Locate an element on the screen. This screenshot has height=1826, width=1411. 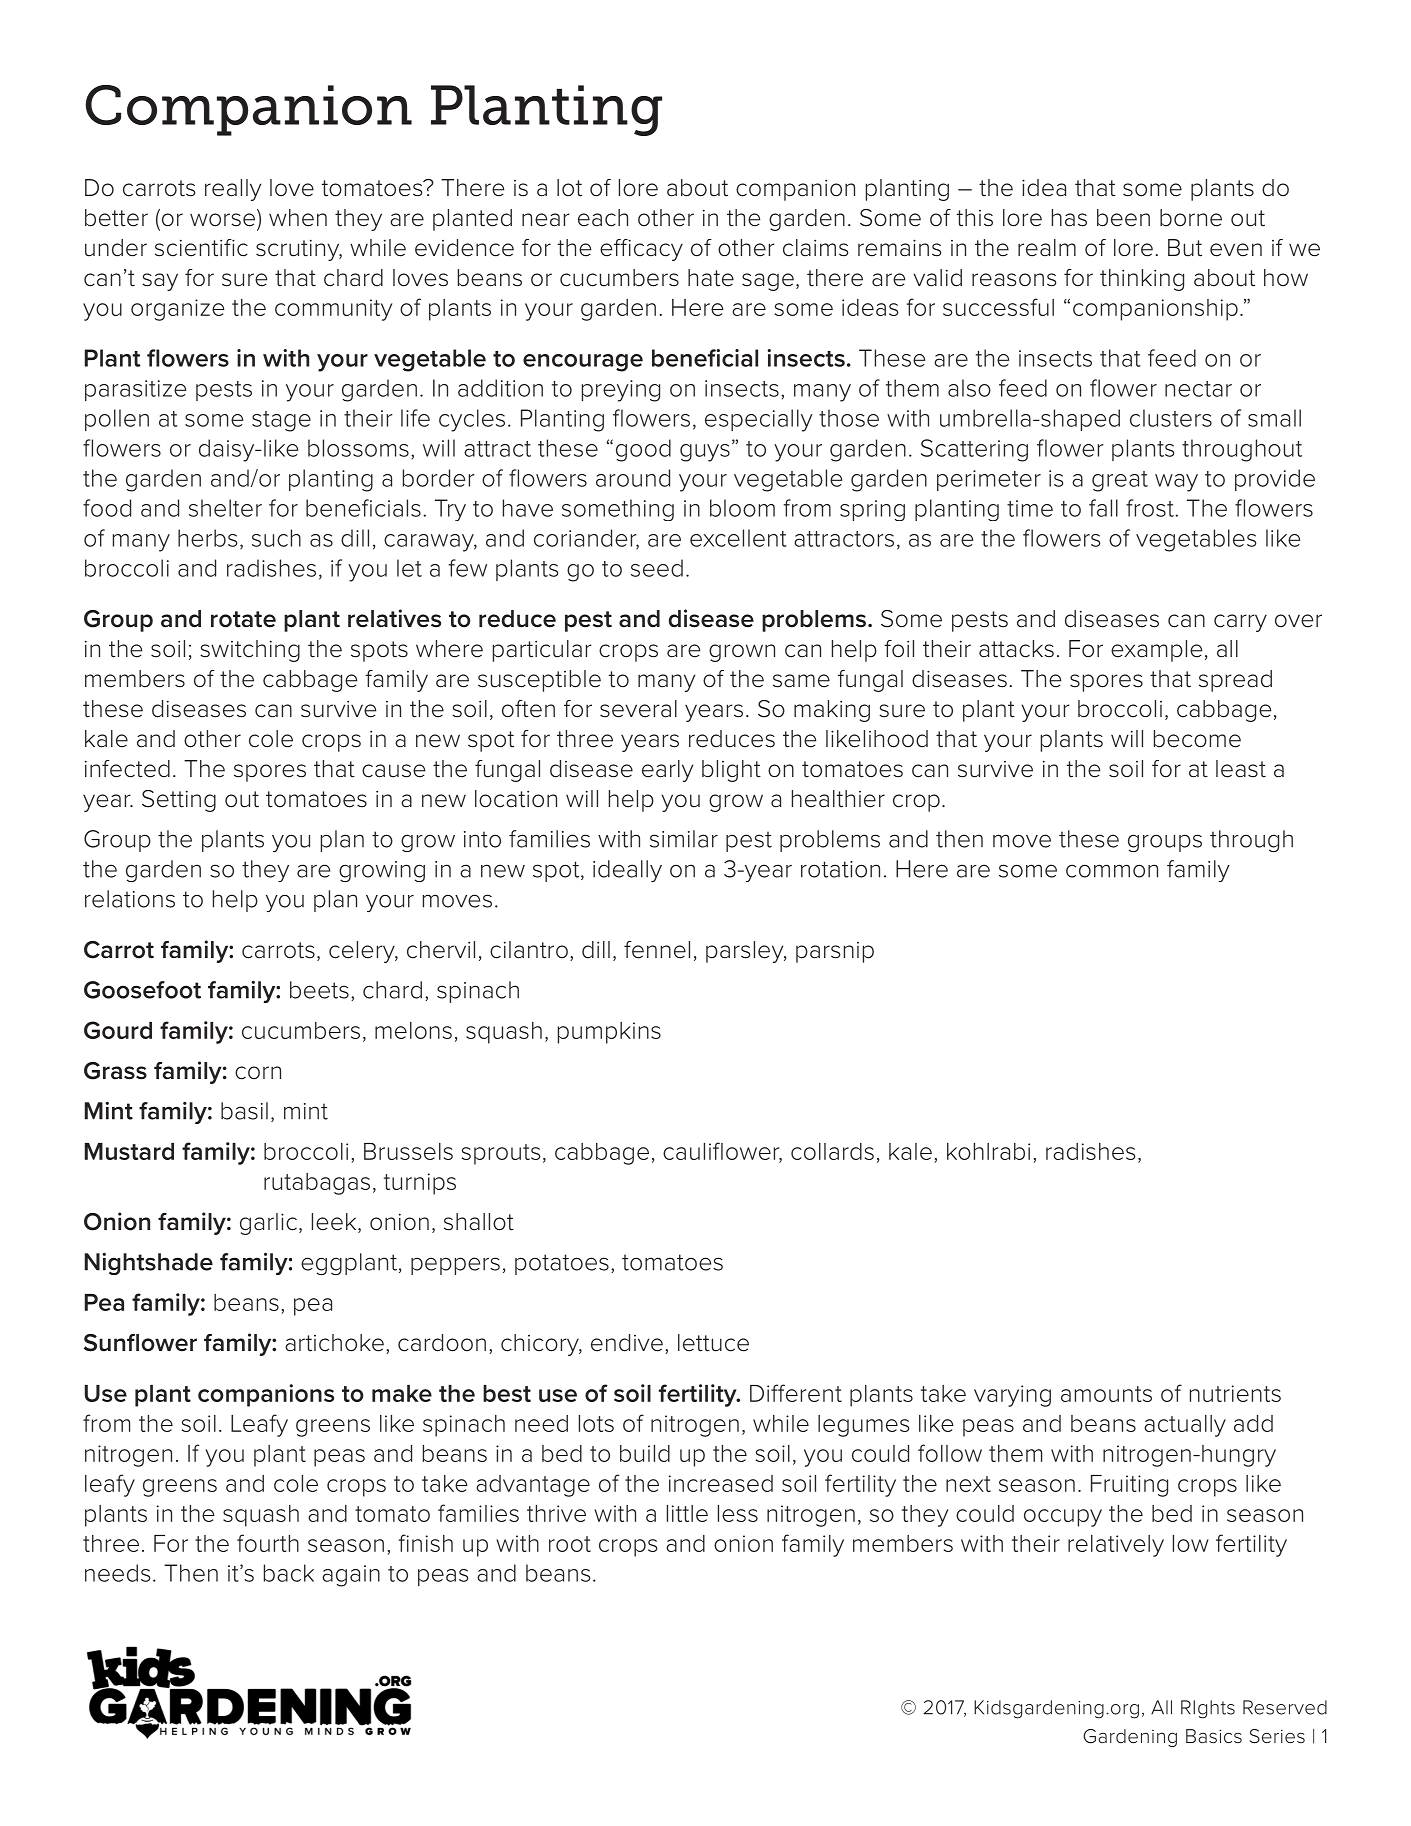
worse is located at coordinates (222, 220).
